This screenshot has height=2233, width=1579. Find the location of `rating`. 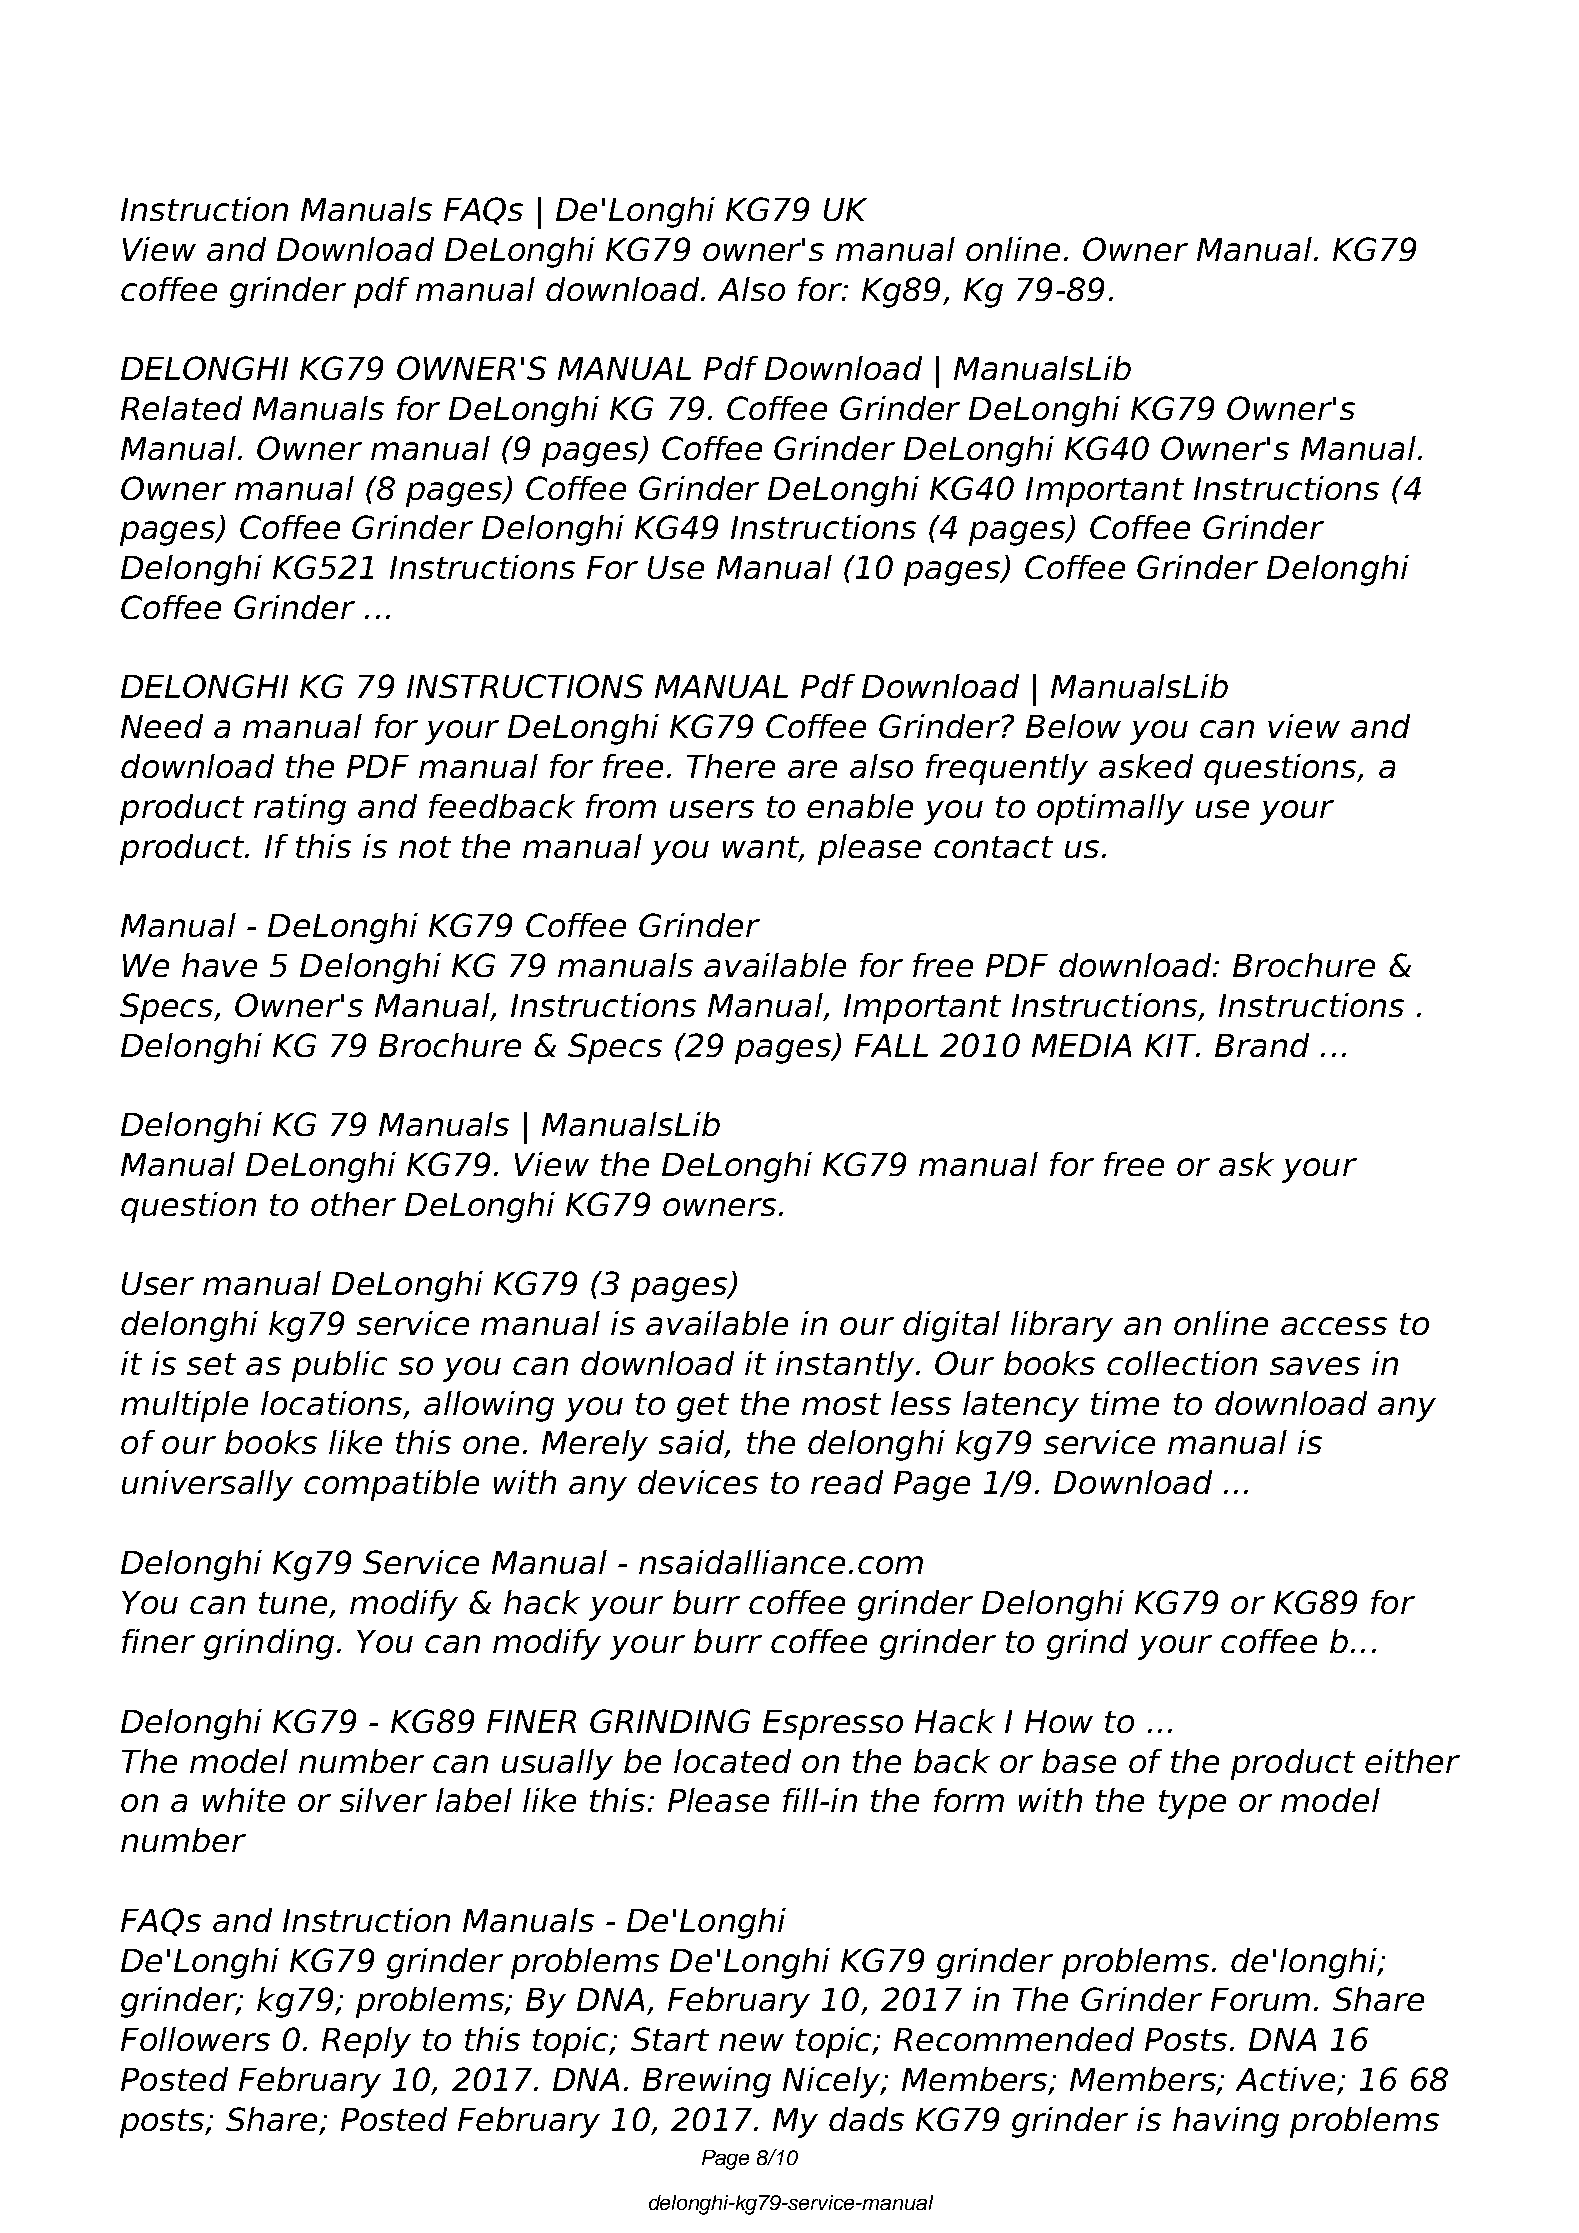

rating is located at coordinates (300, 809).
